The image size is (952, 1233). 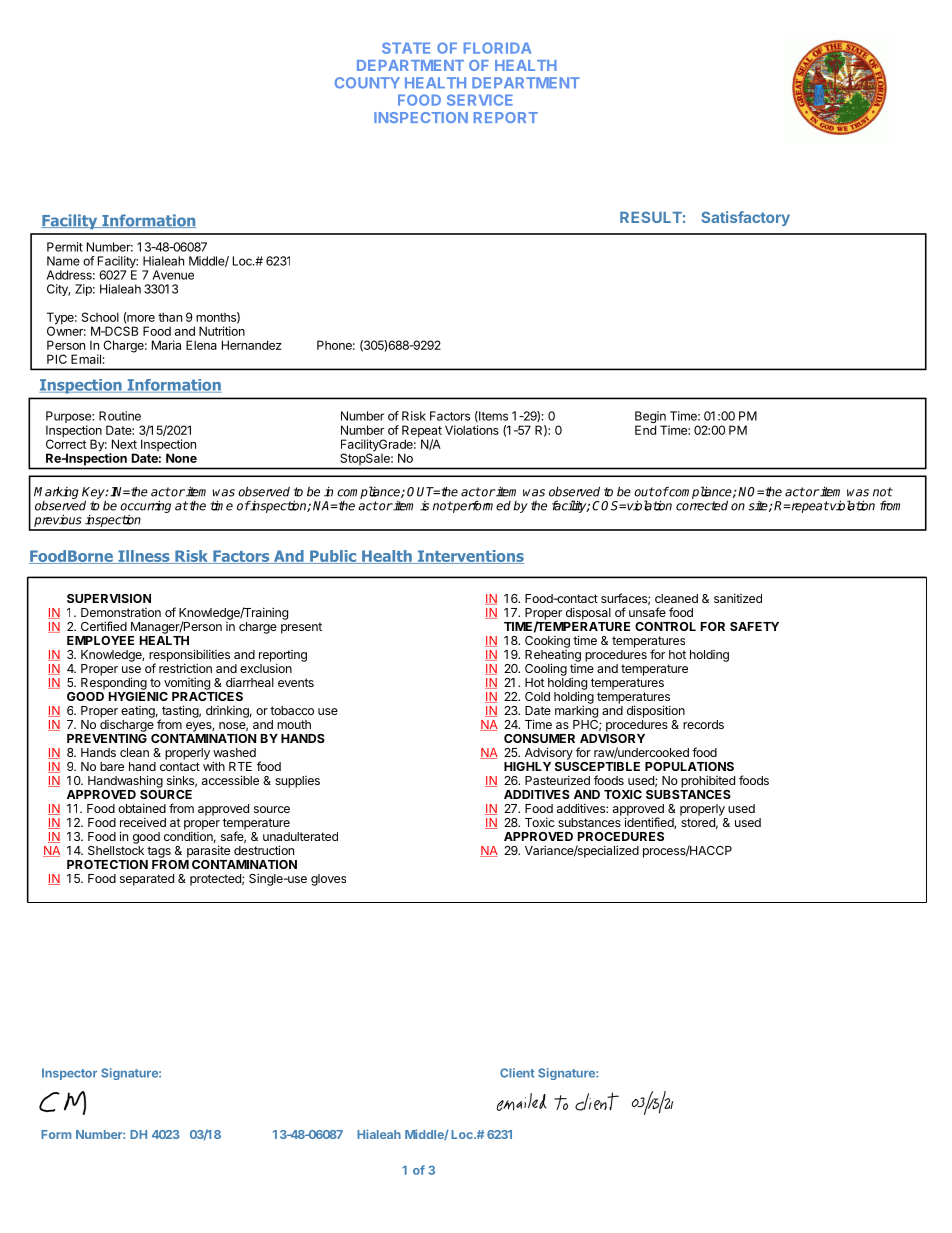 What do you see at coordinates (69, 1074) in the document?
I see `Inspector` at bounding box center [69, 1074].
